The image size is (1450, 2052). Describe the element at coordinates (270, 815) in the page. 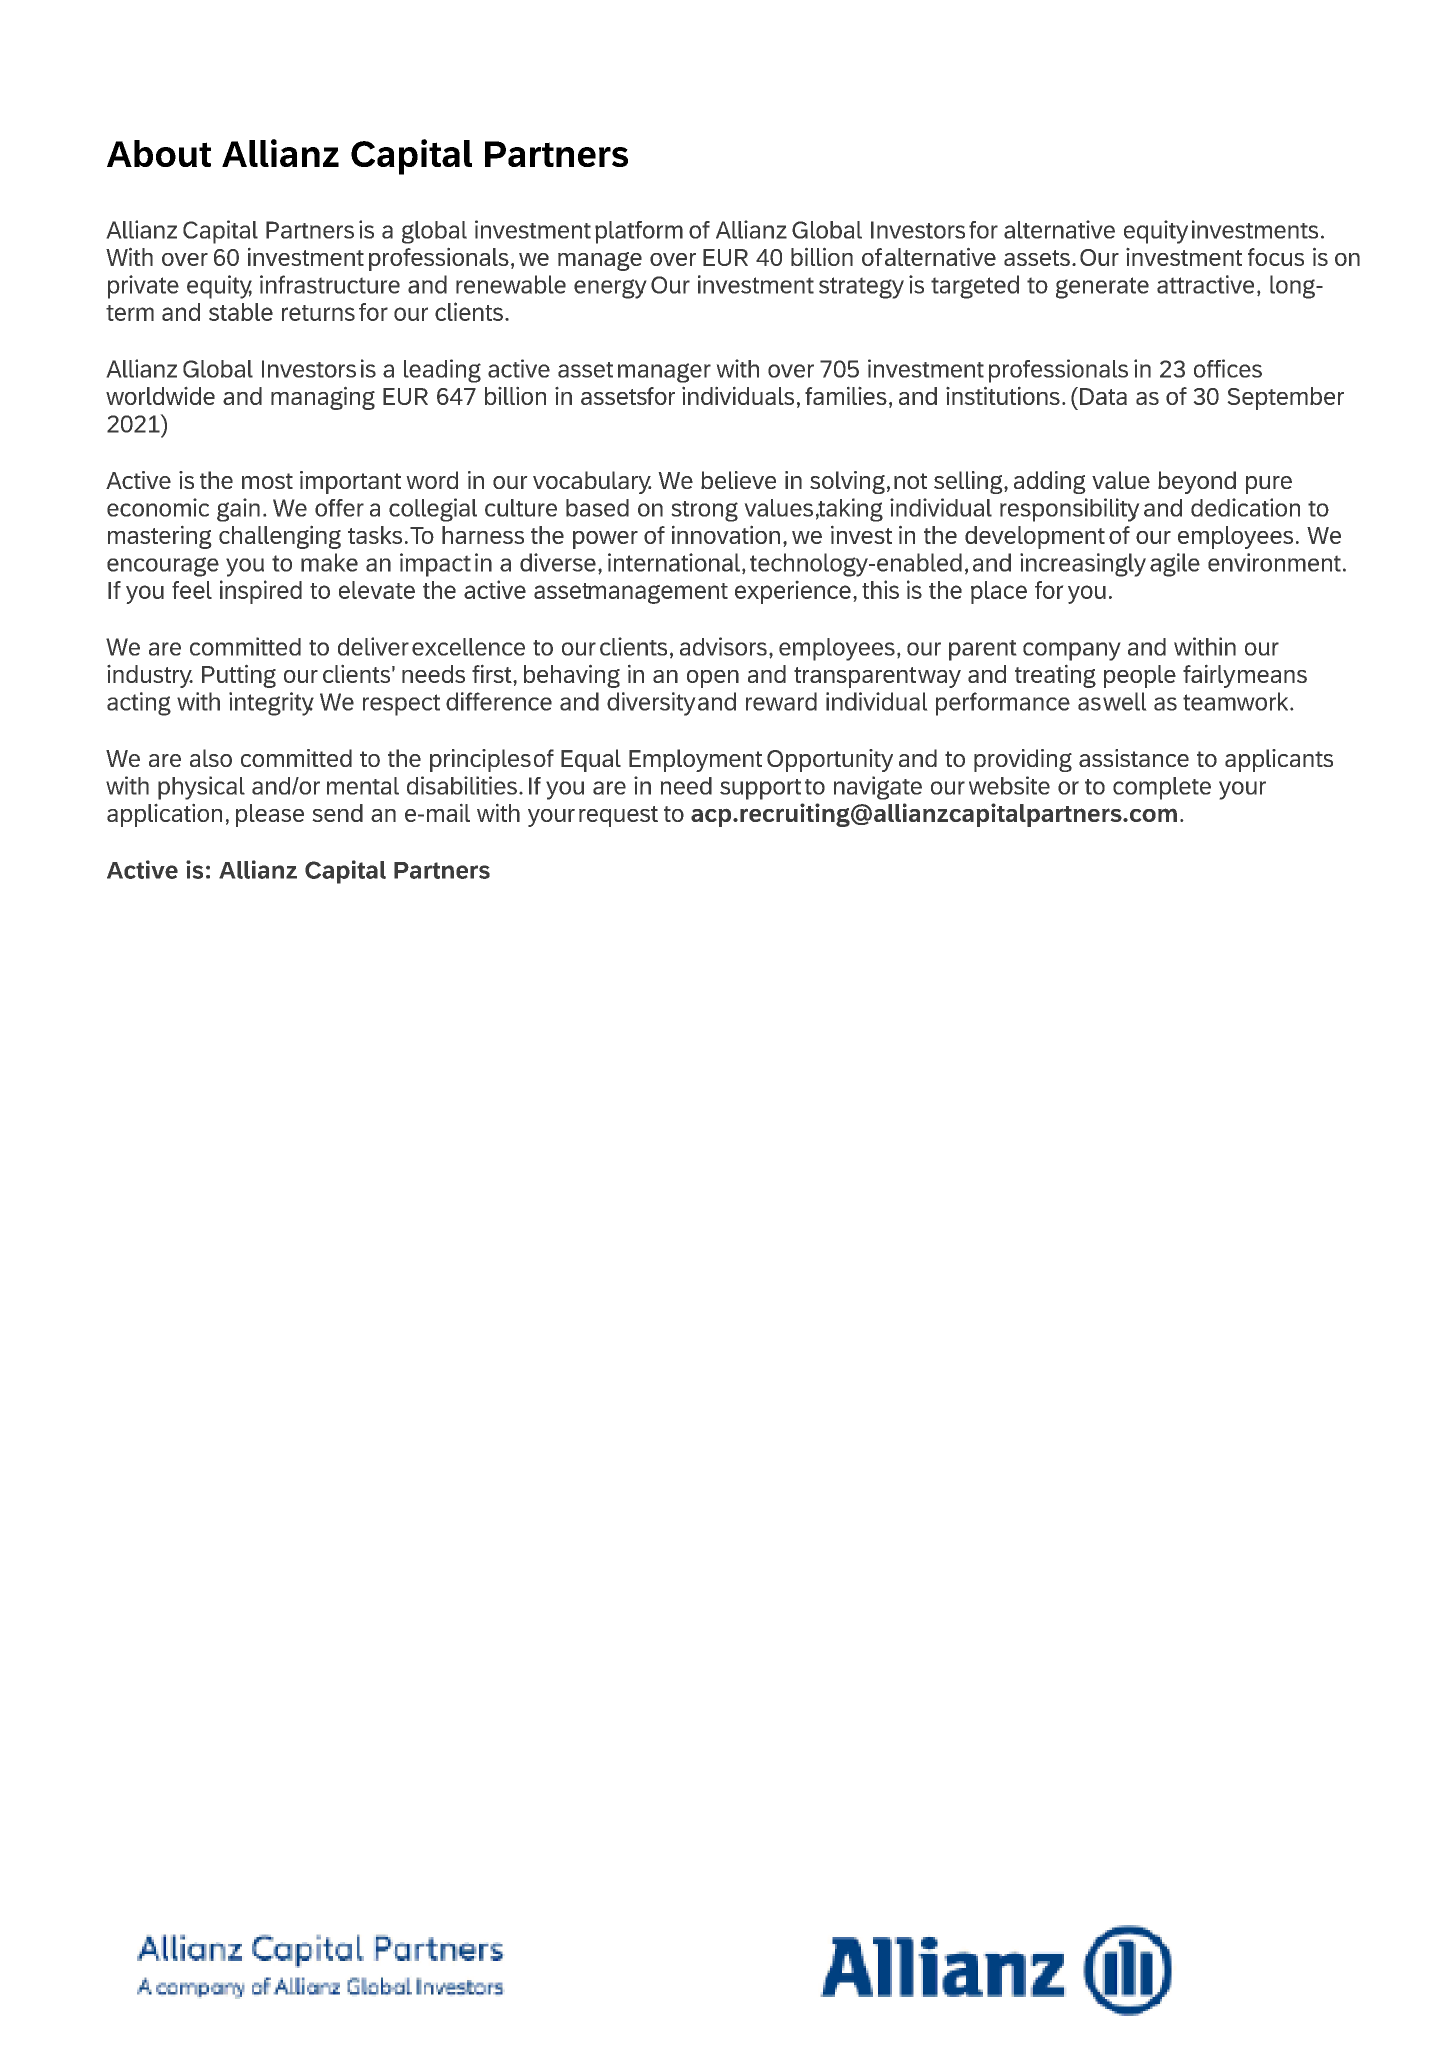

I see `please` at that location.
